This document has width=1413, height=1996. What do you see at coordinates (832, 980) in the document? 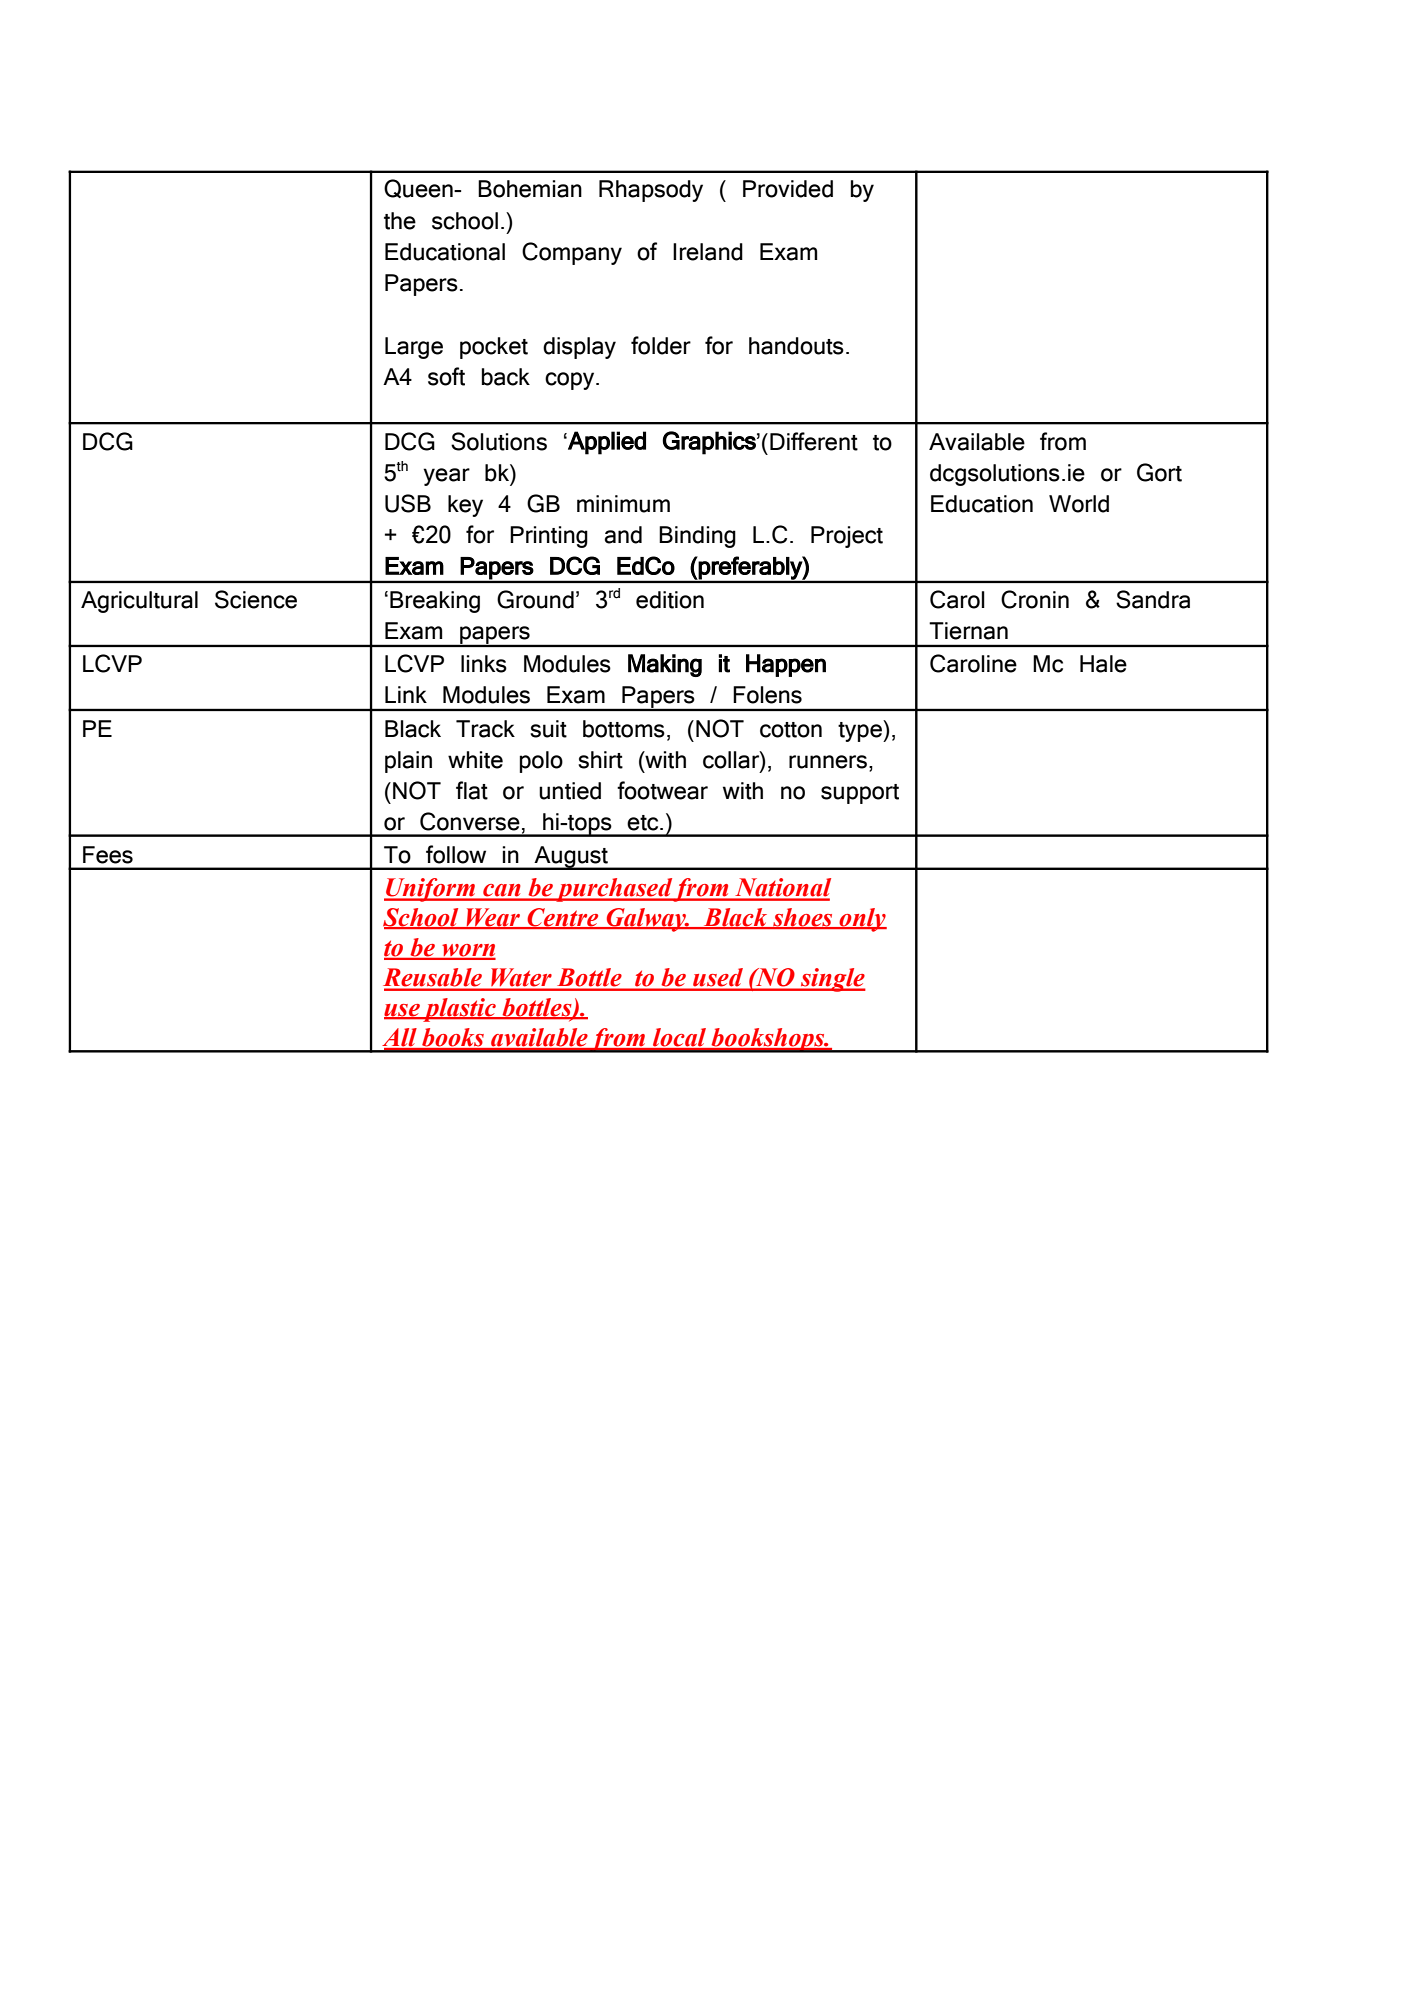
I see `single` at bounding box center [832, 980].
